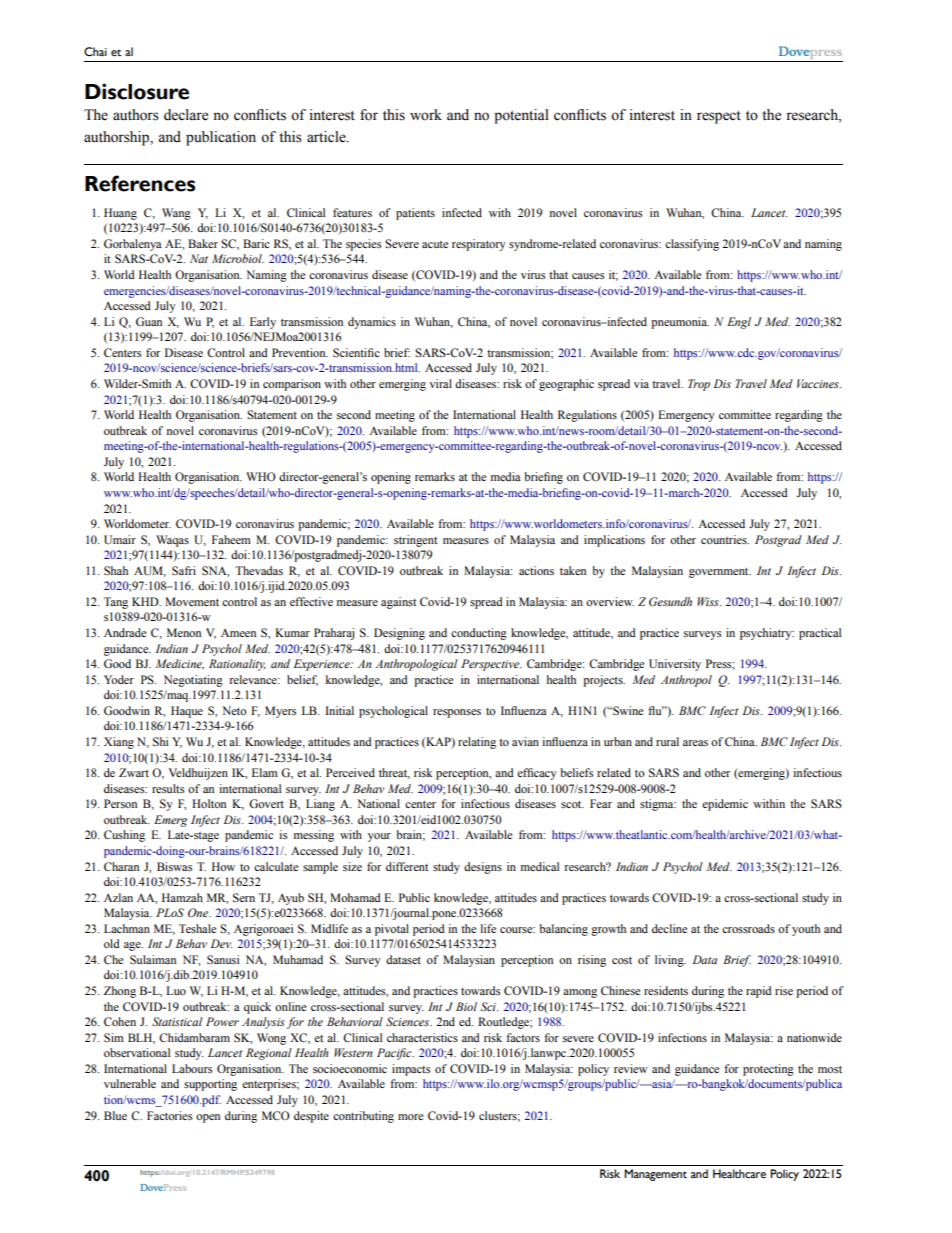  I want to click on Guan, so click(149, 321).
